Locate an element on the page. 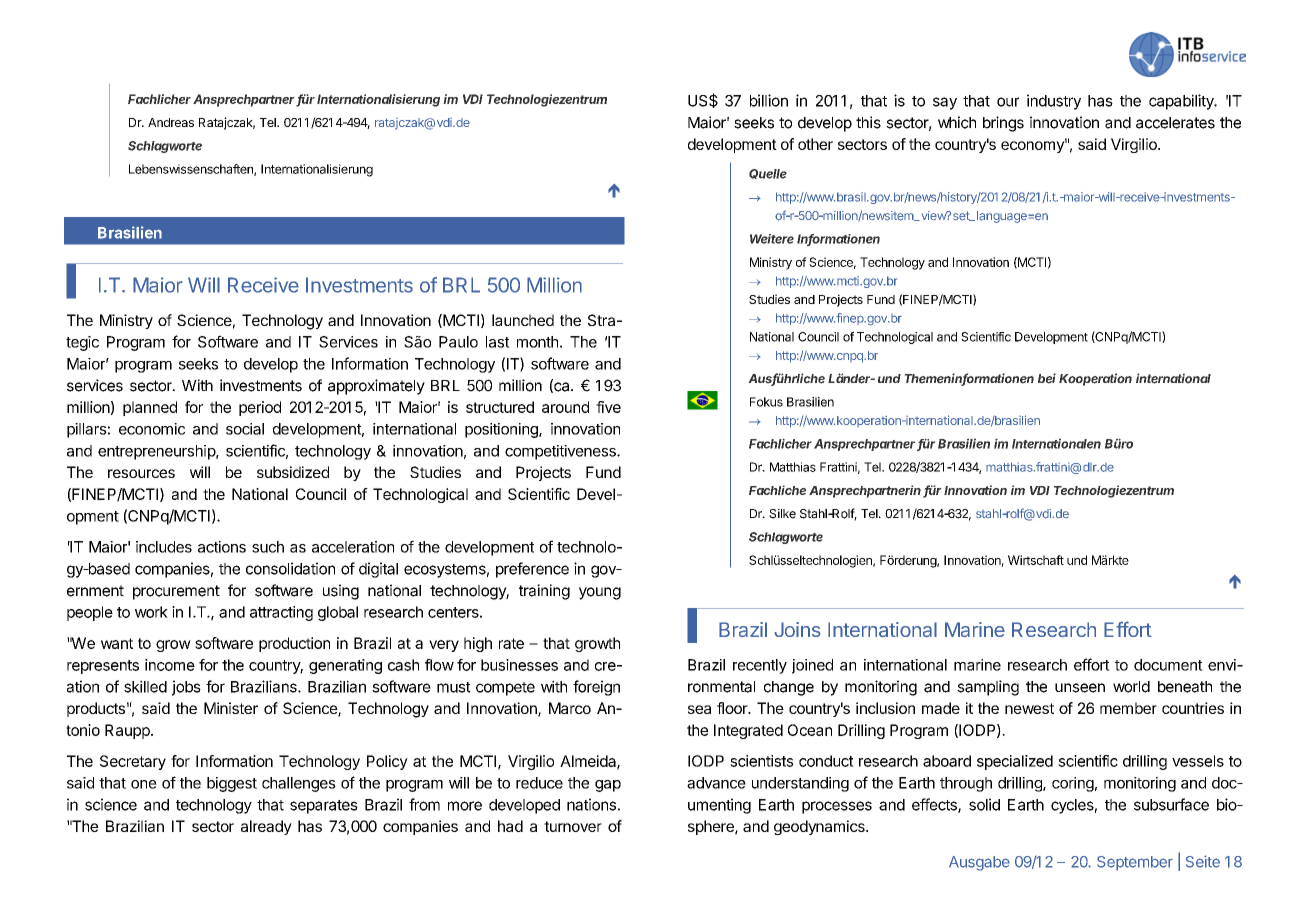 This page has width=1308, height=924. industry is located at coordinates (1054, 102).
